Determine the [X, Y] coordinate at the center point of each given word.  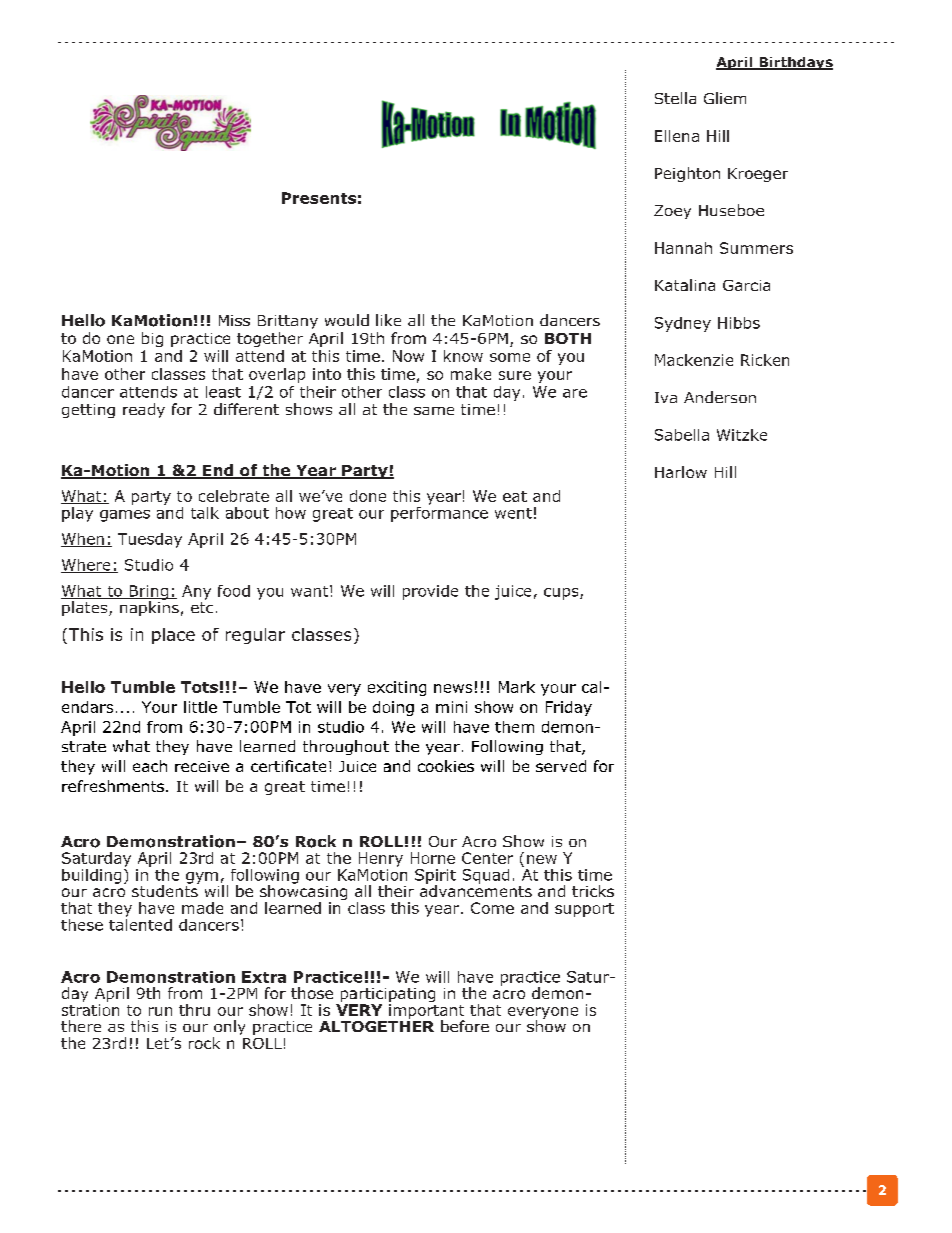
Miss [234, 320]
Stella [675, 98]
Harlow [681, 472]
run [160, 1011]
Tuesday [150, 540]
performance [439, 513]
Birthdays [795, 63]
